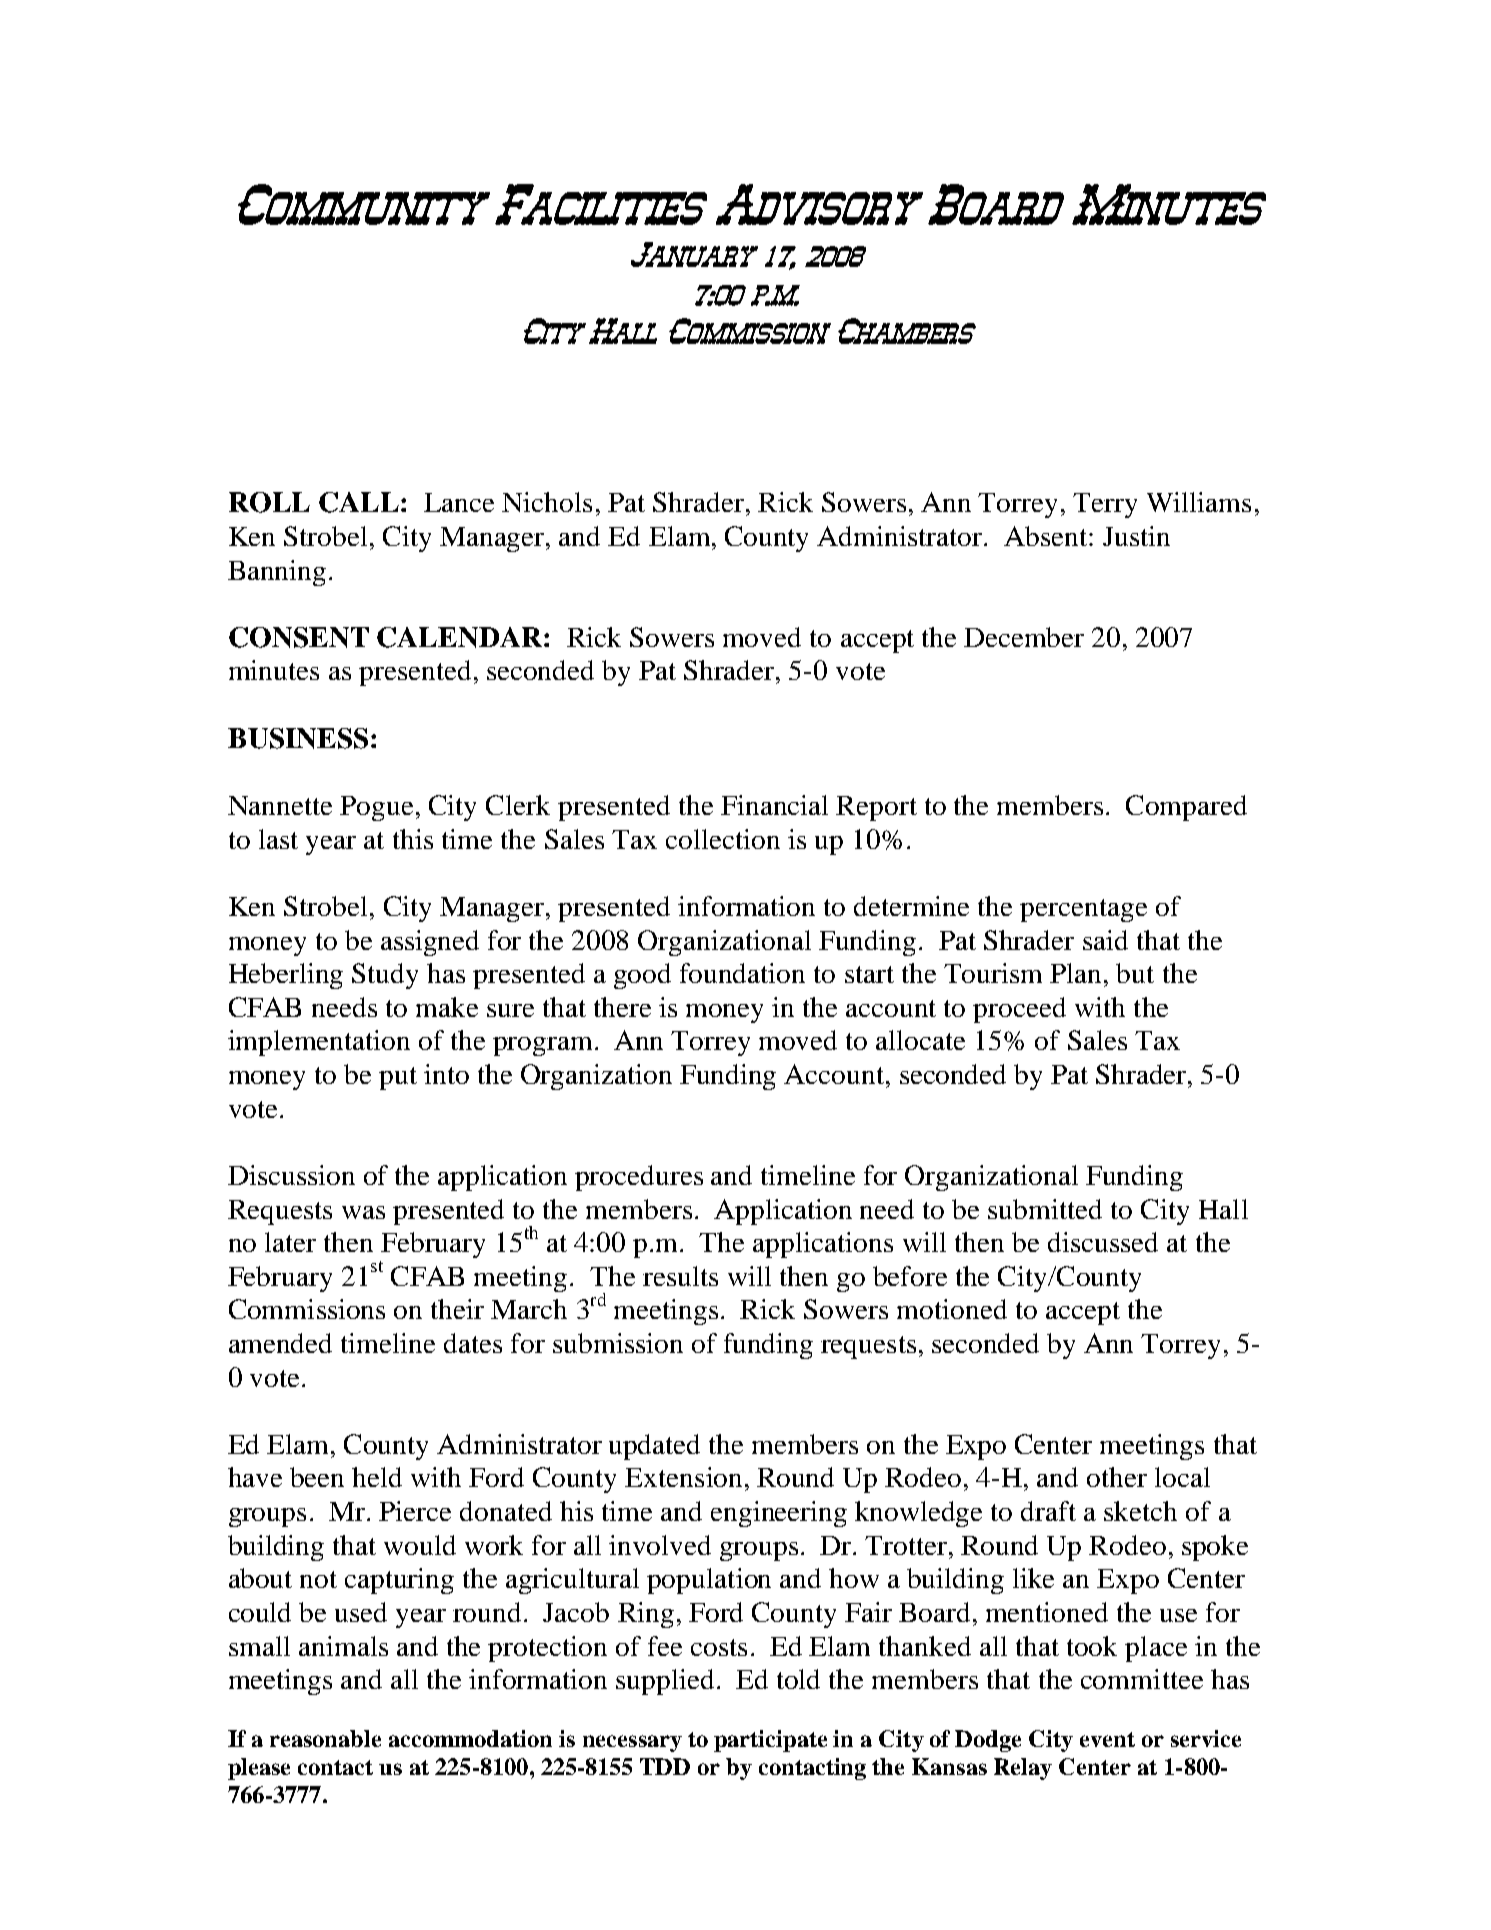 Image resolution: width=1491 pixels, height=1930 pixels. Describe the element at coordinates (1103, 1242) in the screenshot. I see `discussed` at that location.
